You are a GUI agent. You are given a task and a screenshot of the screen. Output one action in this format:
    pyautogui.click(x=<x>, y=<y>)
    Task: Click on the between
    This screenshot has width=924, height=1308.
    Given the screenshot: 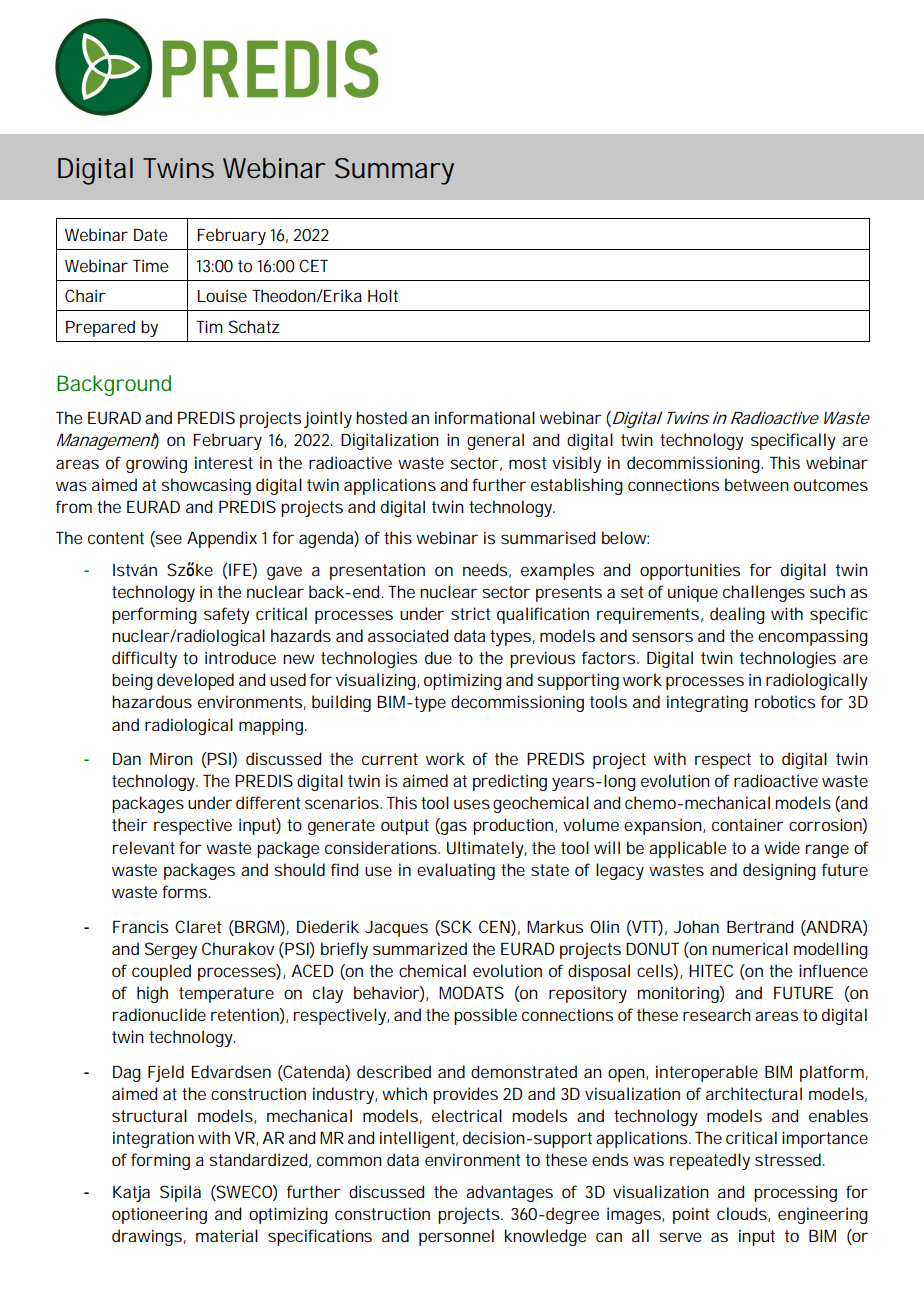 What is the action you would take?
    pyautogui.click(x=757, y=484)
